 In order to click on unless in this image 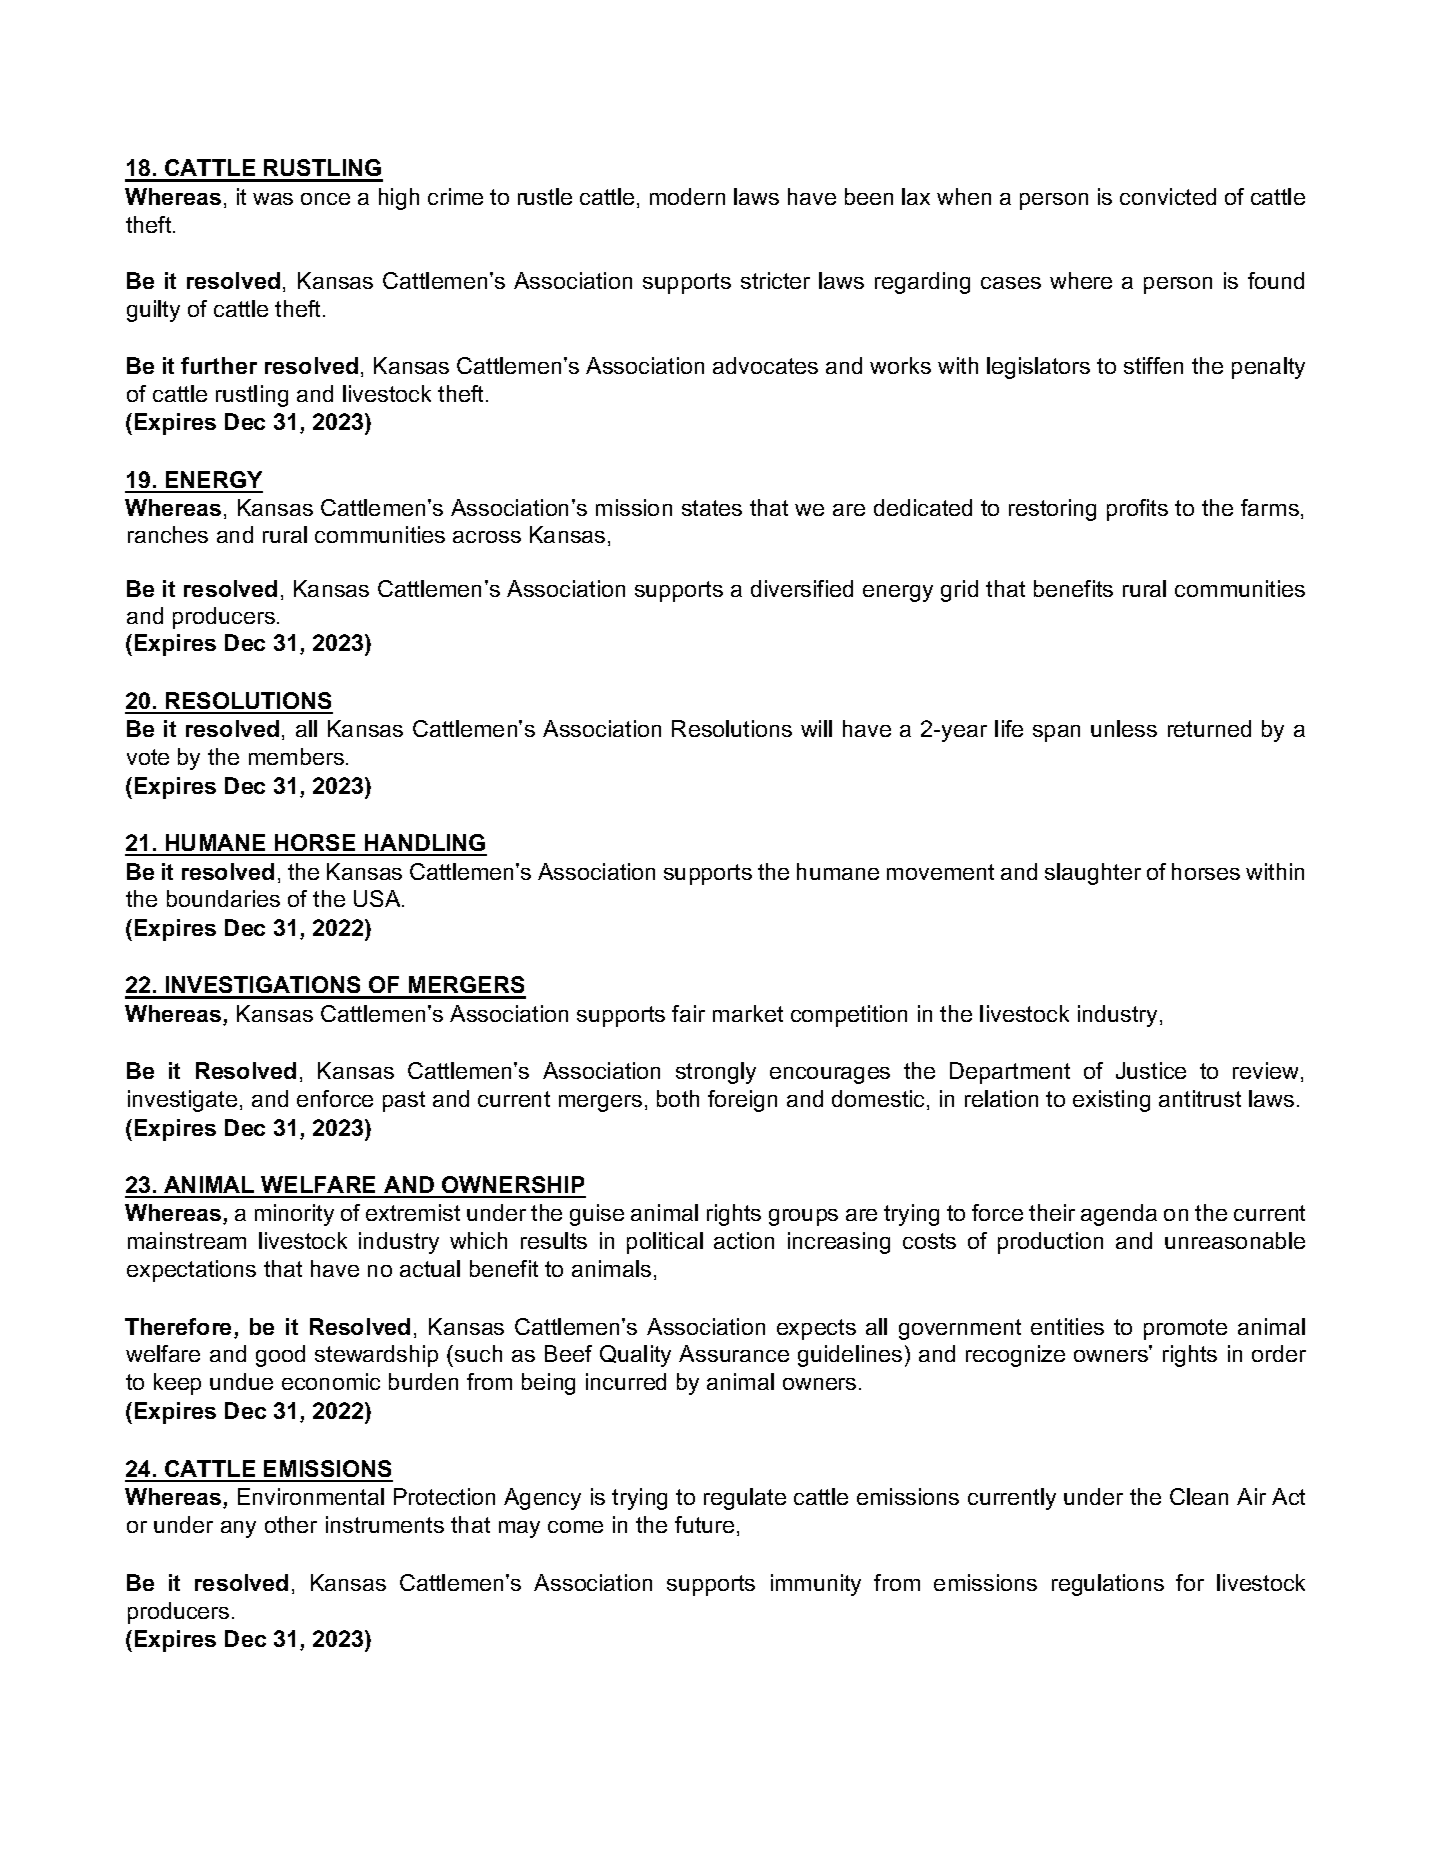, I will do `click(1124, 728)`.
